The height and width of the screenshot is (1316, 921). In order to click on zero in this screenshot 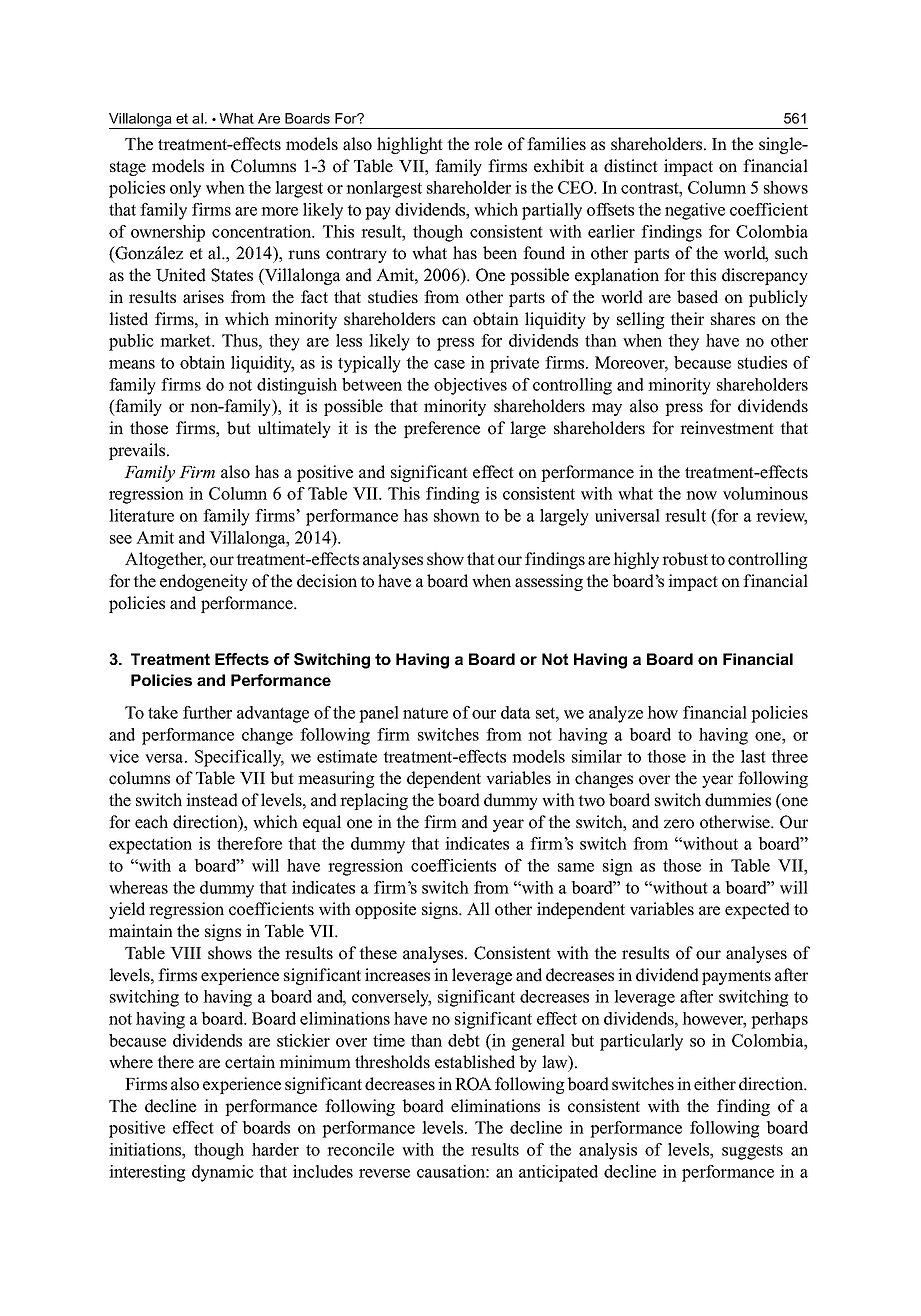, I will do `click(679, 824)`.
